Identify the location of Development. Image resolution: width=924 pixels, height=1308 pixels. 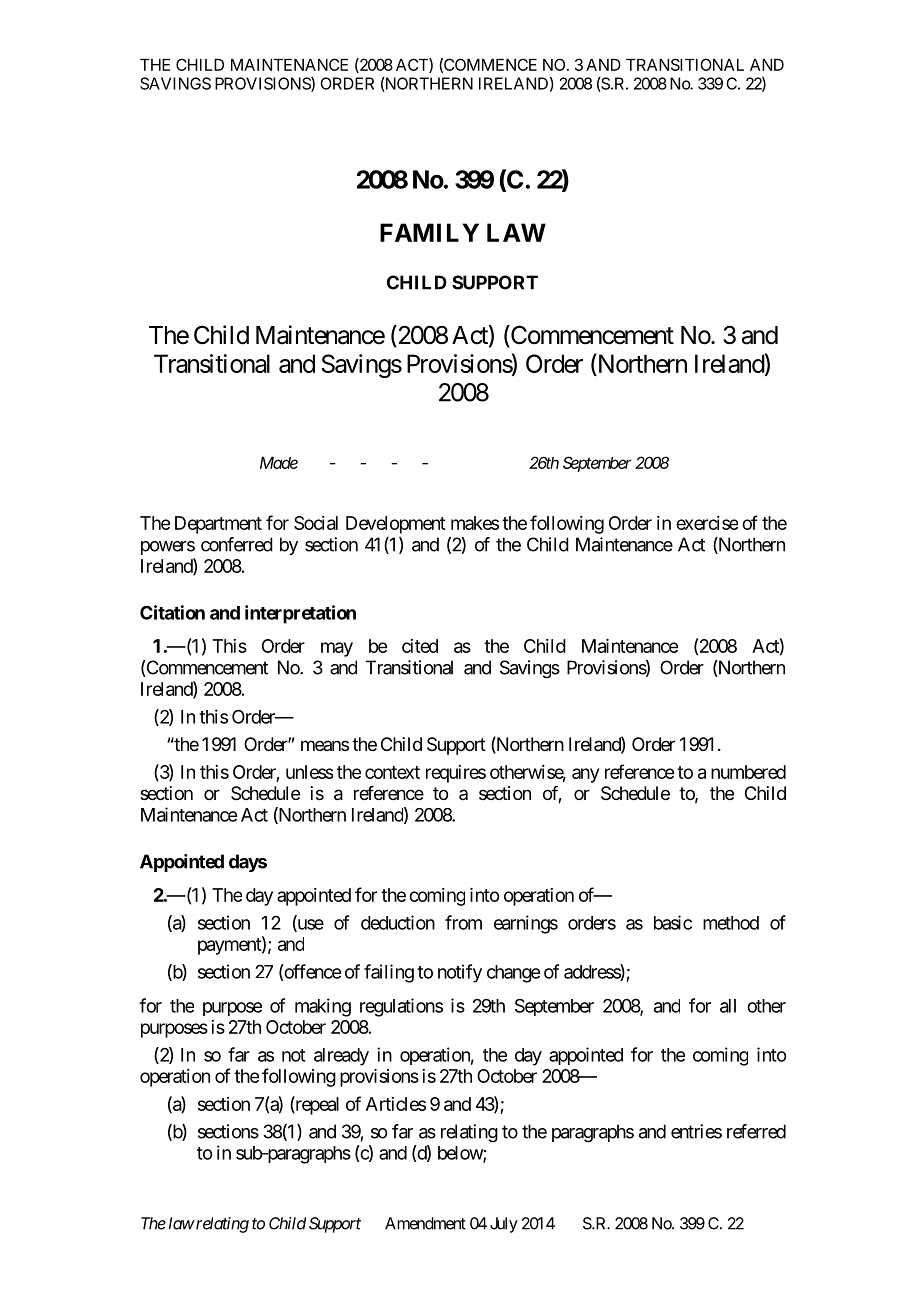
(396, 525).
